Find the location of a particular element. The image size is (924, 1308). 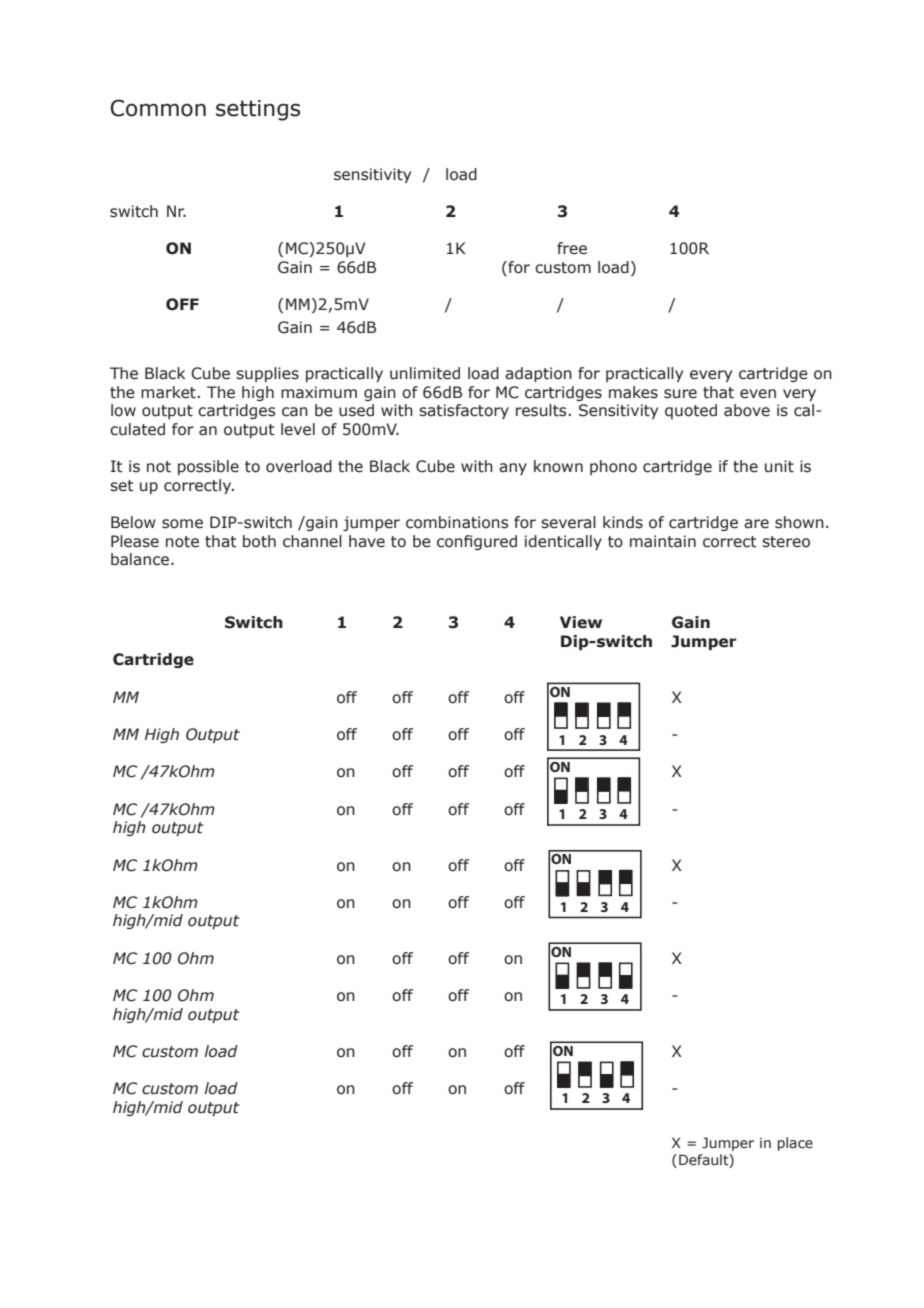

both is located at coordinates (259, 541).
